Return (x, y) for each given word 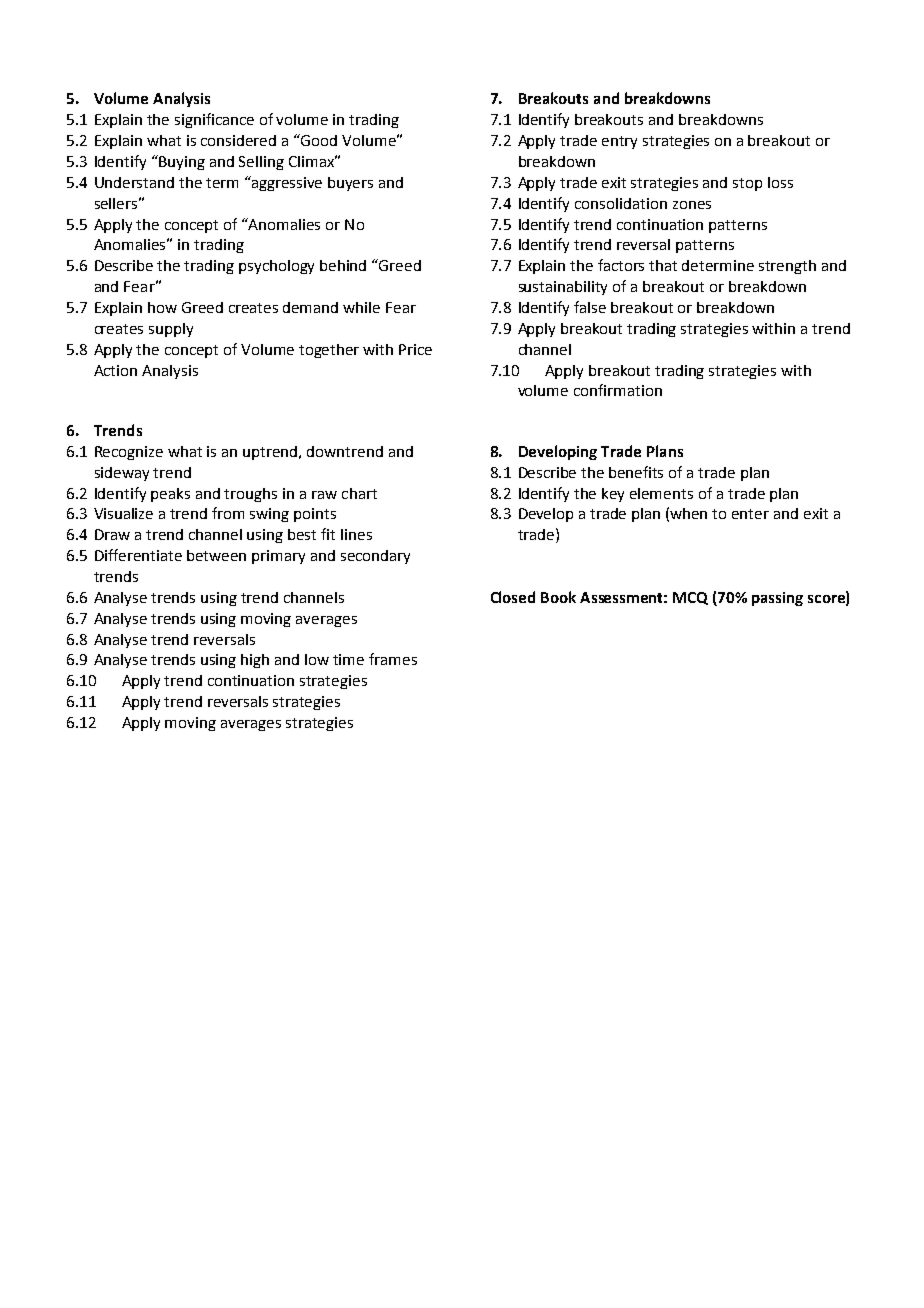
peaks (170, 495)
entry (619, 142)
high (255, 661)
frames (393, 659)
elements (661, 493)
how (162, 307)
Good (318, 140)
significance (214, 120)
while (361, 307)
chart (359, 493)
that (663, 265)
